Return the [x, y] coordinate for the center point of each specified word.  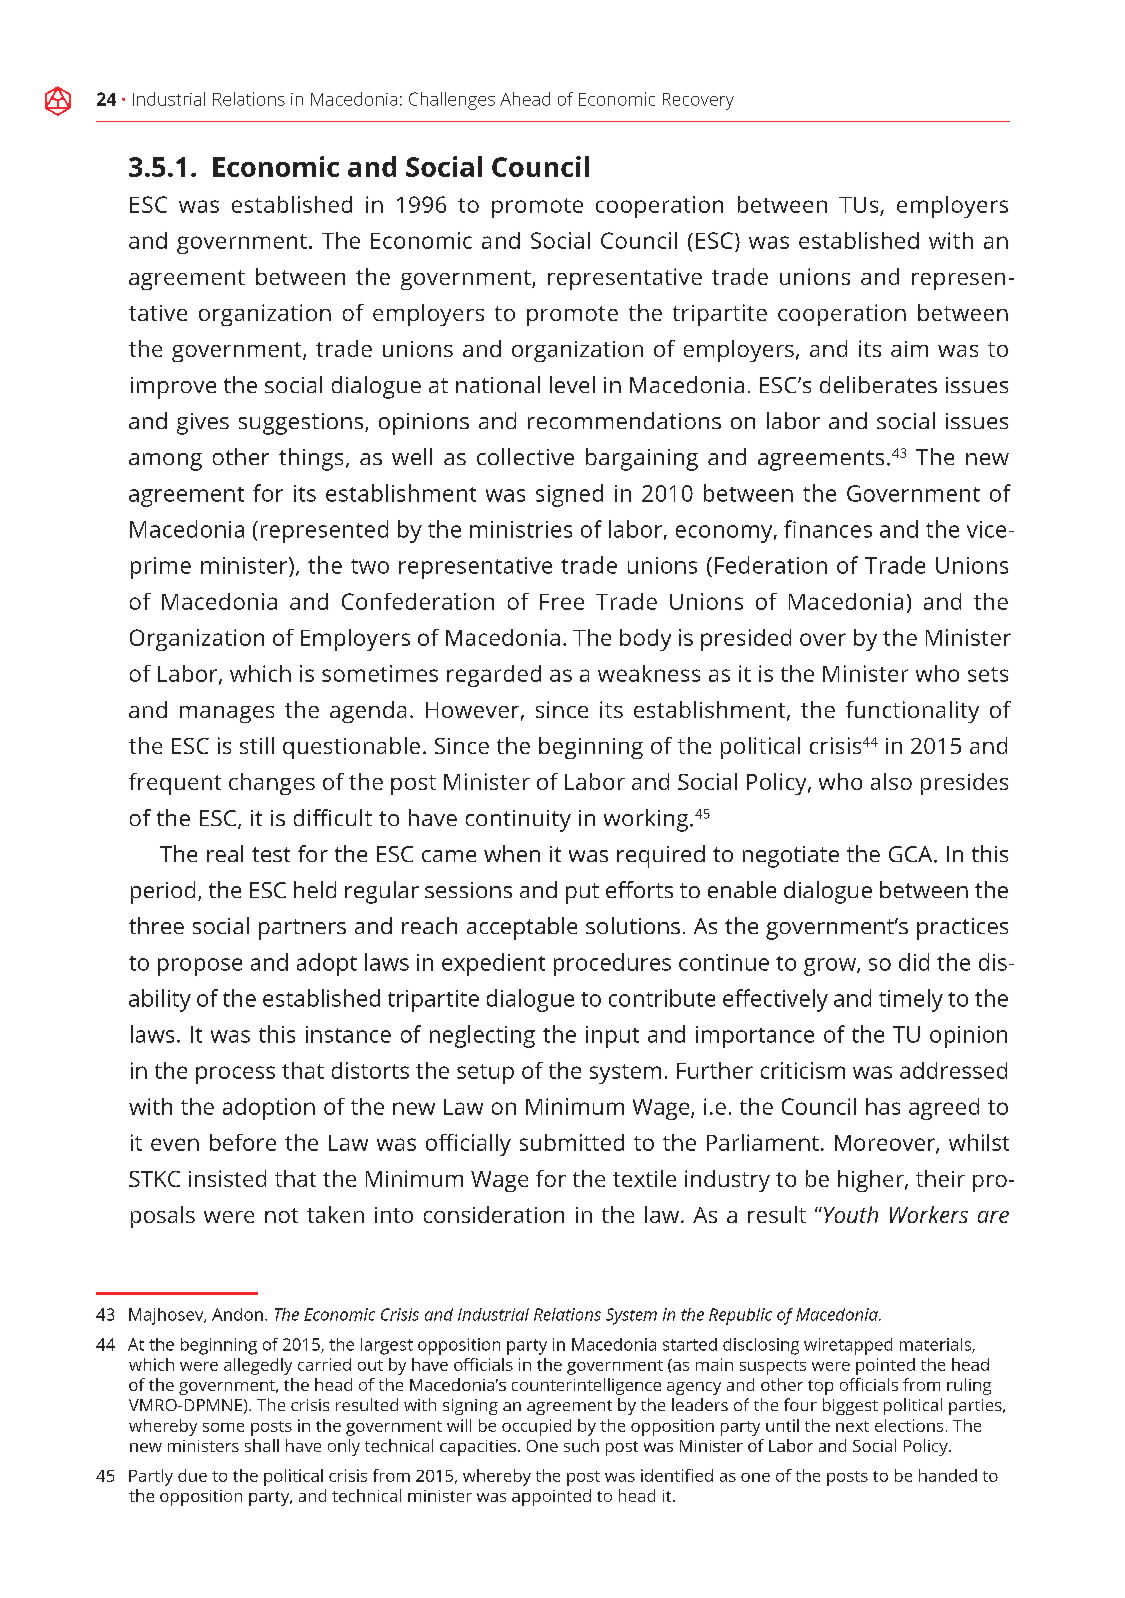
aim [909, 349]
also [891, 781]
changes [272, 784]
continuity [518, 821]
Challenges [452, 101]
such [581, 1445]
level [572, 384]
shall [262, 1445]
